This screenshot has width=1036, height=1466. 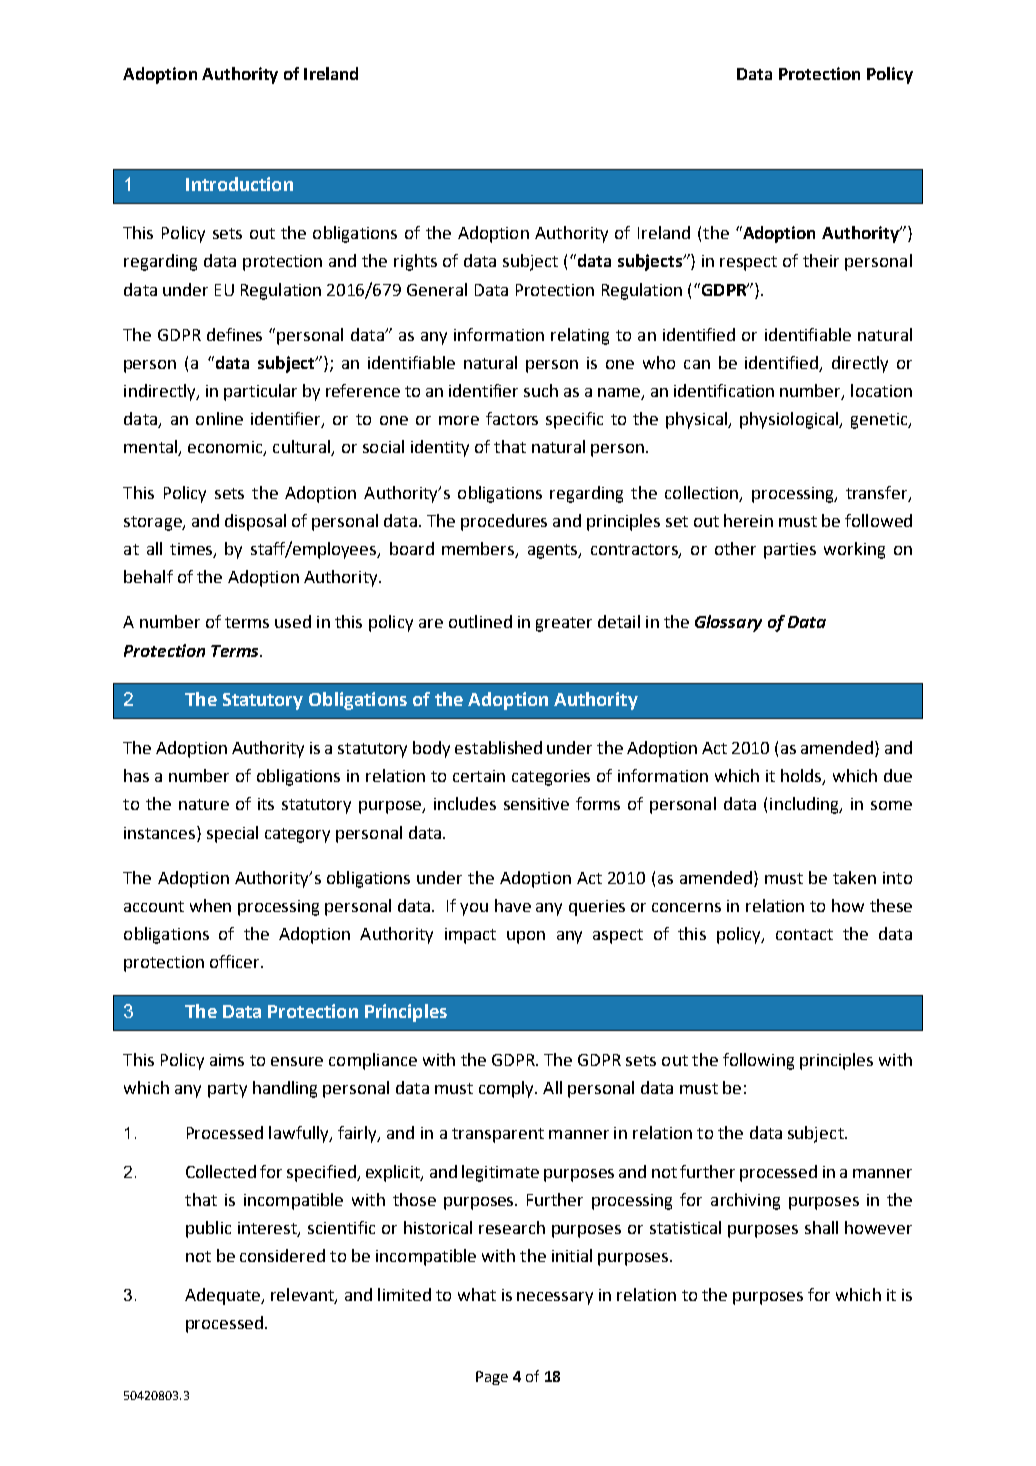 What do you see at coordinates (239, 184) in the screenshot?
I see `Introduction` at bounding box center [239, 184].
